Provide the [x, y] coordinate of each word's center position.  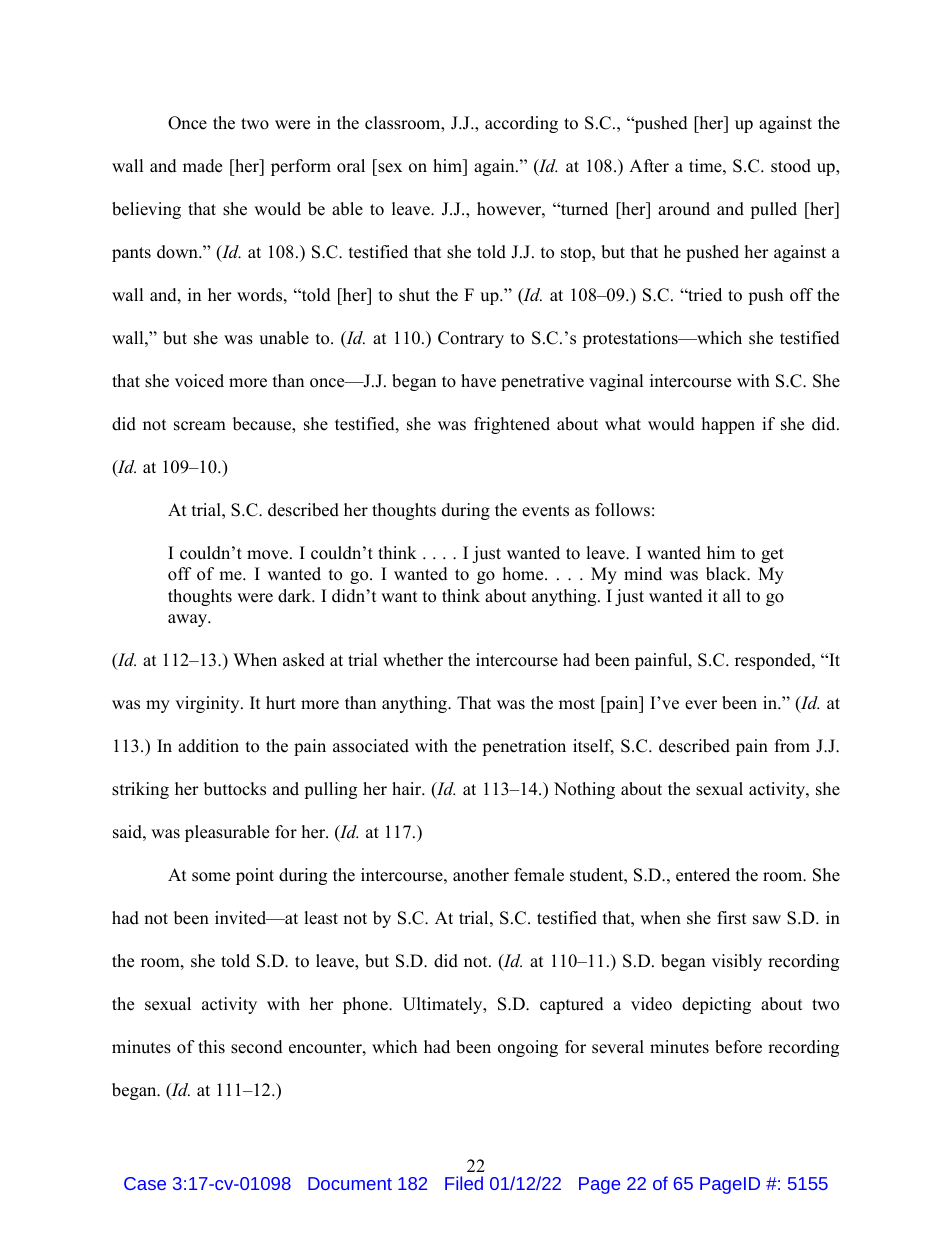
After [649, 166]
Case [145, 1183]
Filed [464, 1183]
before [738, 1047]
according [521, 124]
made [202, 166]
